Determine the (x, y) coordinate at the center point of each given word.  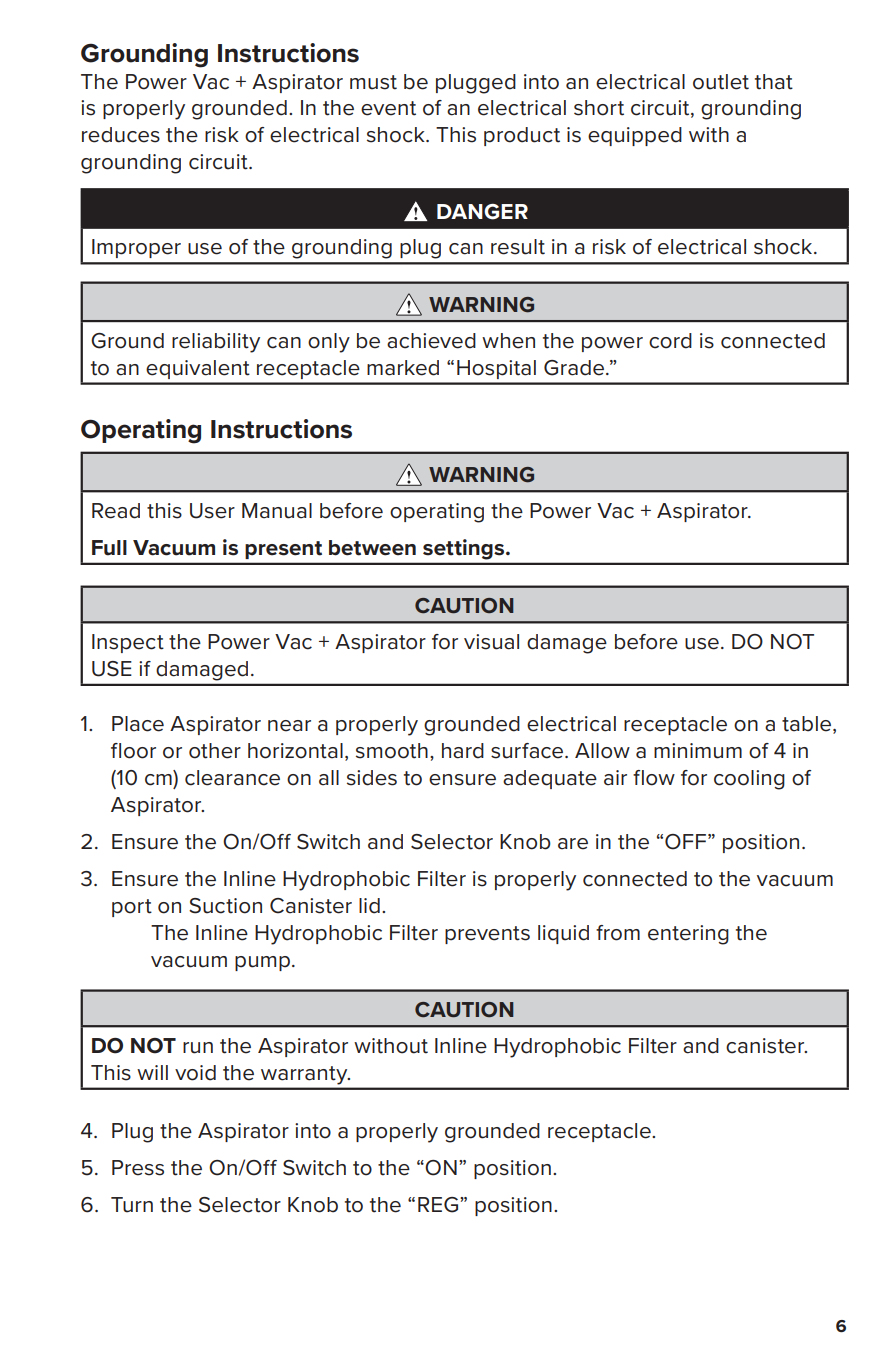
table (808, 725)
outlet (721, 82)
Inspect (128, 643)
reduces (121, 135)
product (522, 136)
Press (138, 1168)
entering (688, 935)
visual (491, 642)
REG (439, 1205)
